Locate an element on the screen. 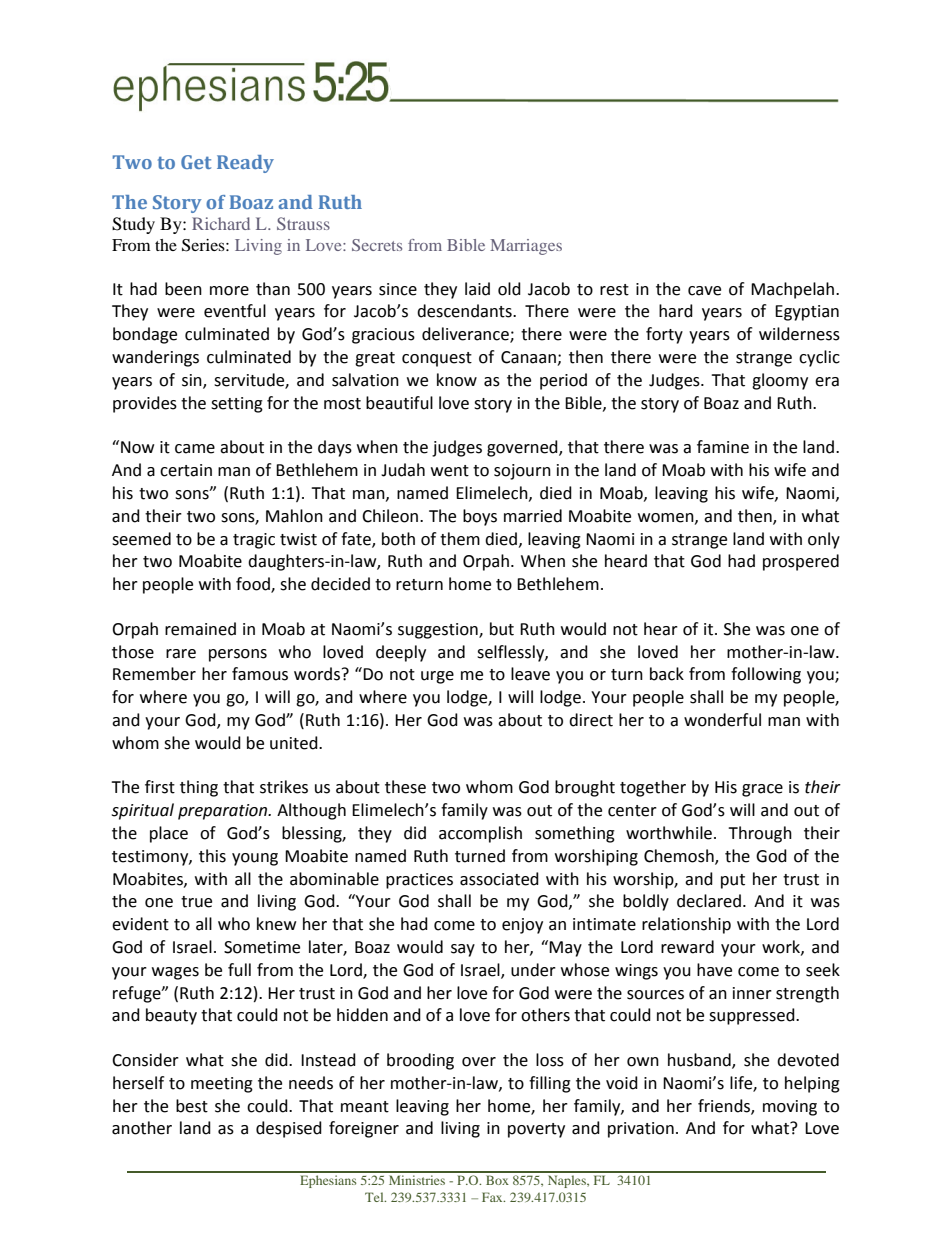  Through is located at coordinates (760, 834).
